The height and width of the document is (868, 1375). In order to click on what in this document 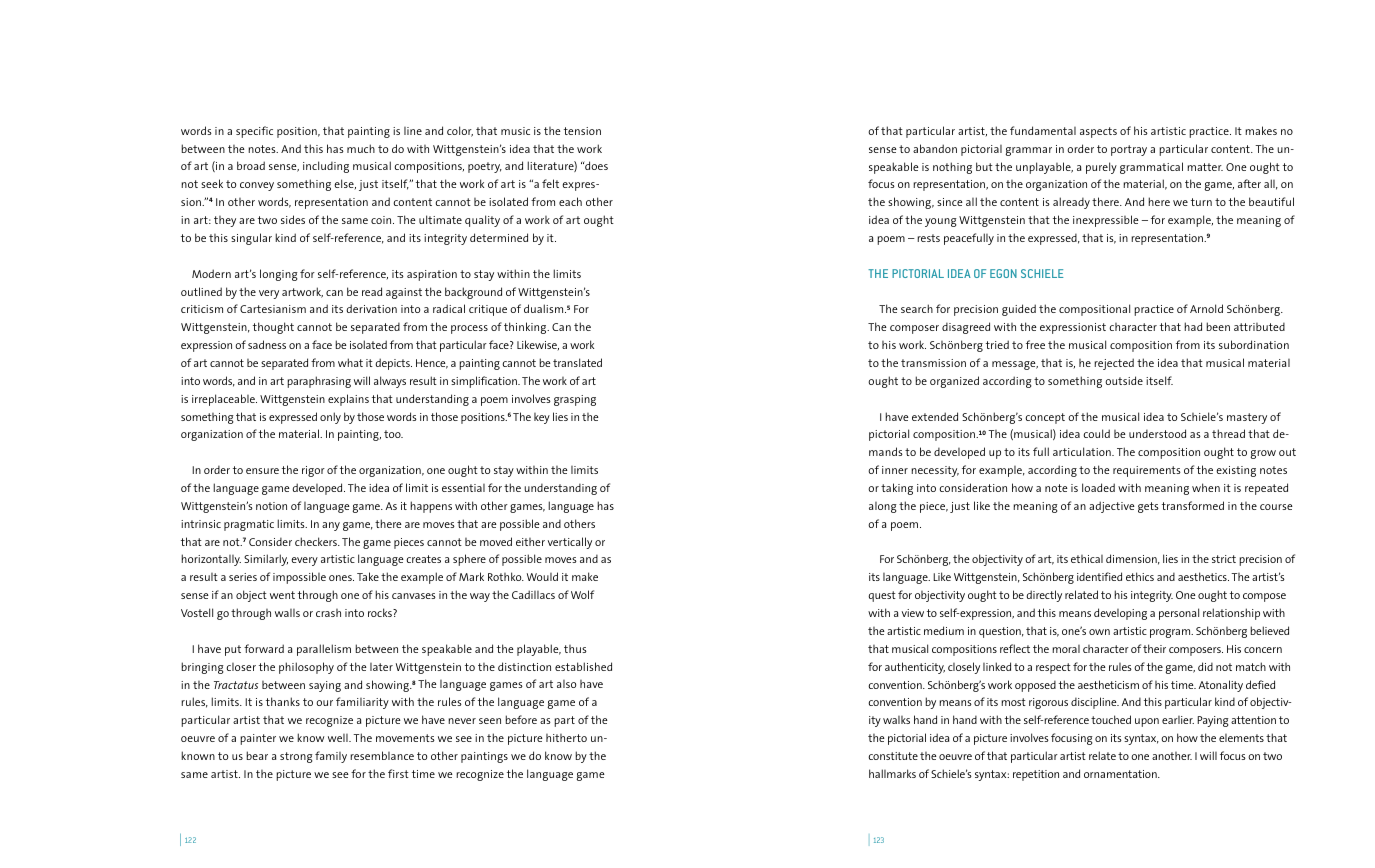, I will do `click(350, 362)`.
